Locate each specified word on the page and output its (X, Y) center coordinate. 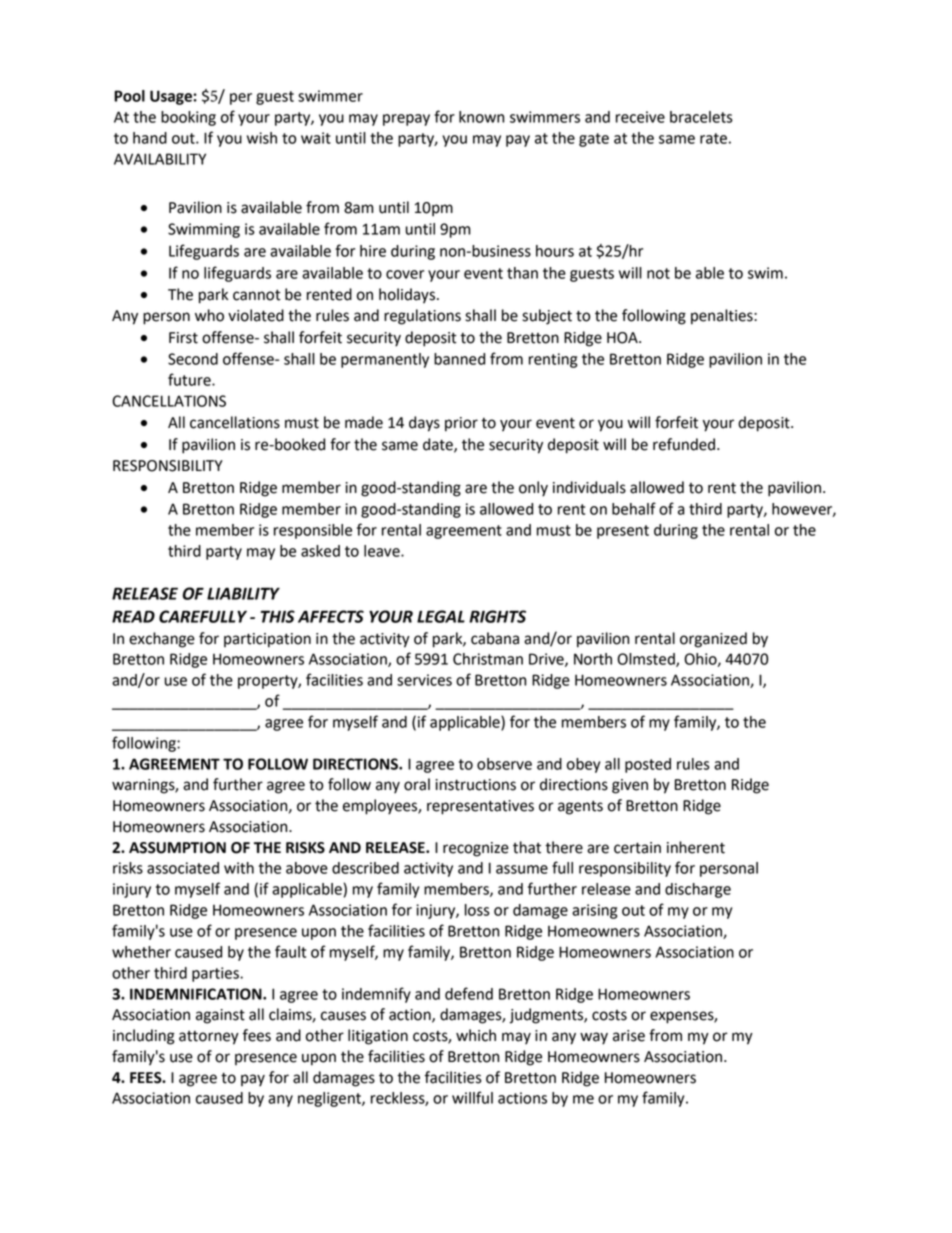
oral (417, 784)
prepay (406, 120)
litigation (378, 1037)
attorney (209, 1038)
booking (188, 118)
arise (629, 1036)
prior (461, 424)
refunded (685, 444)
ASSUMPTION (177, 848)
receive (640, 117)
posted (648, 765)
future (190, 379)
